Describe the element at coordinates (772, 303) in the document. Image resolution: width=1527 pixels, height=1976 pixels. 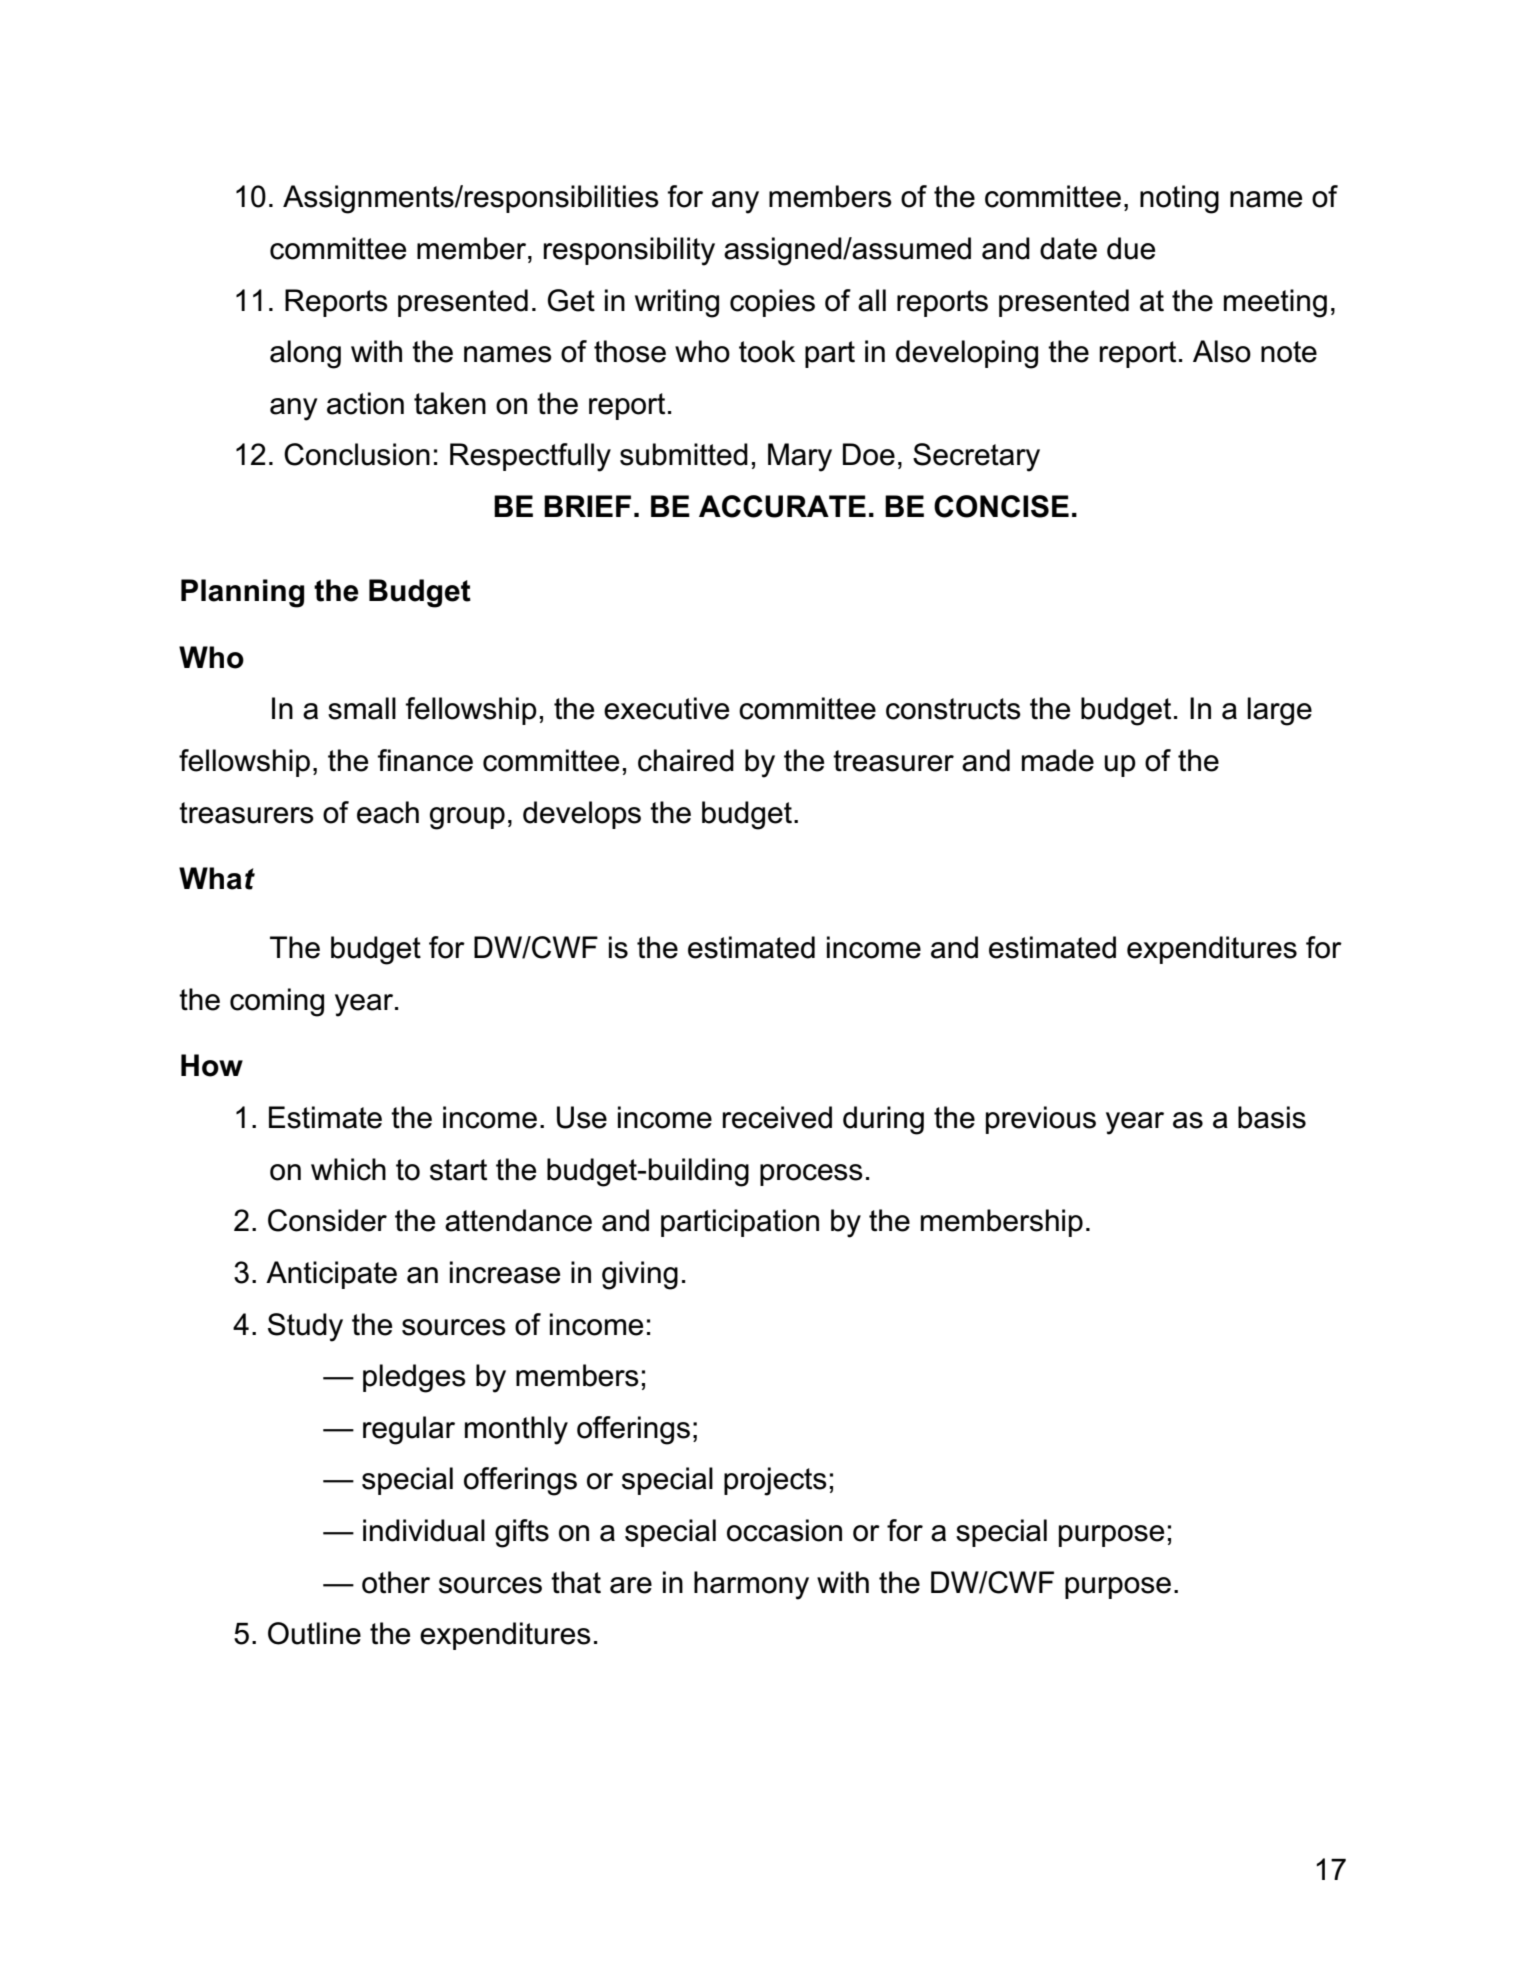
I see `copies` at that location.
